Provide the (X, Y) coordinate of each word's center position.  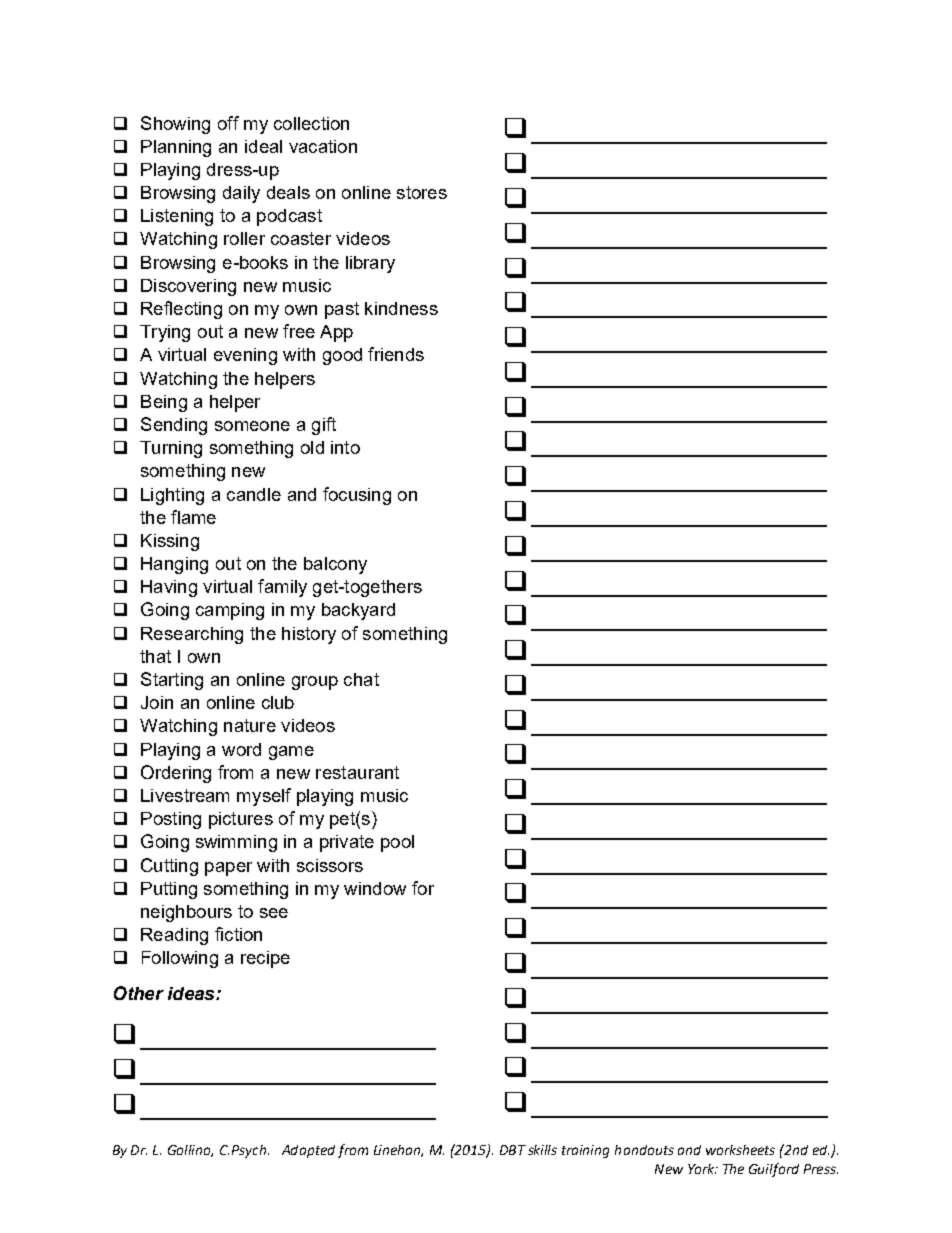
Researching (192, 635)
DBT (513, 1150)
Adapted (308, 1151)
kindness (401, 308)
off (228, 123)
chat (361, 679)
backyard (358, 611)
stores (422, 192)
